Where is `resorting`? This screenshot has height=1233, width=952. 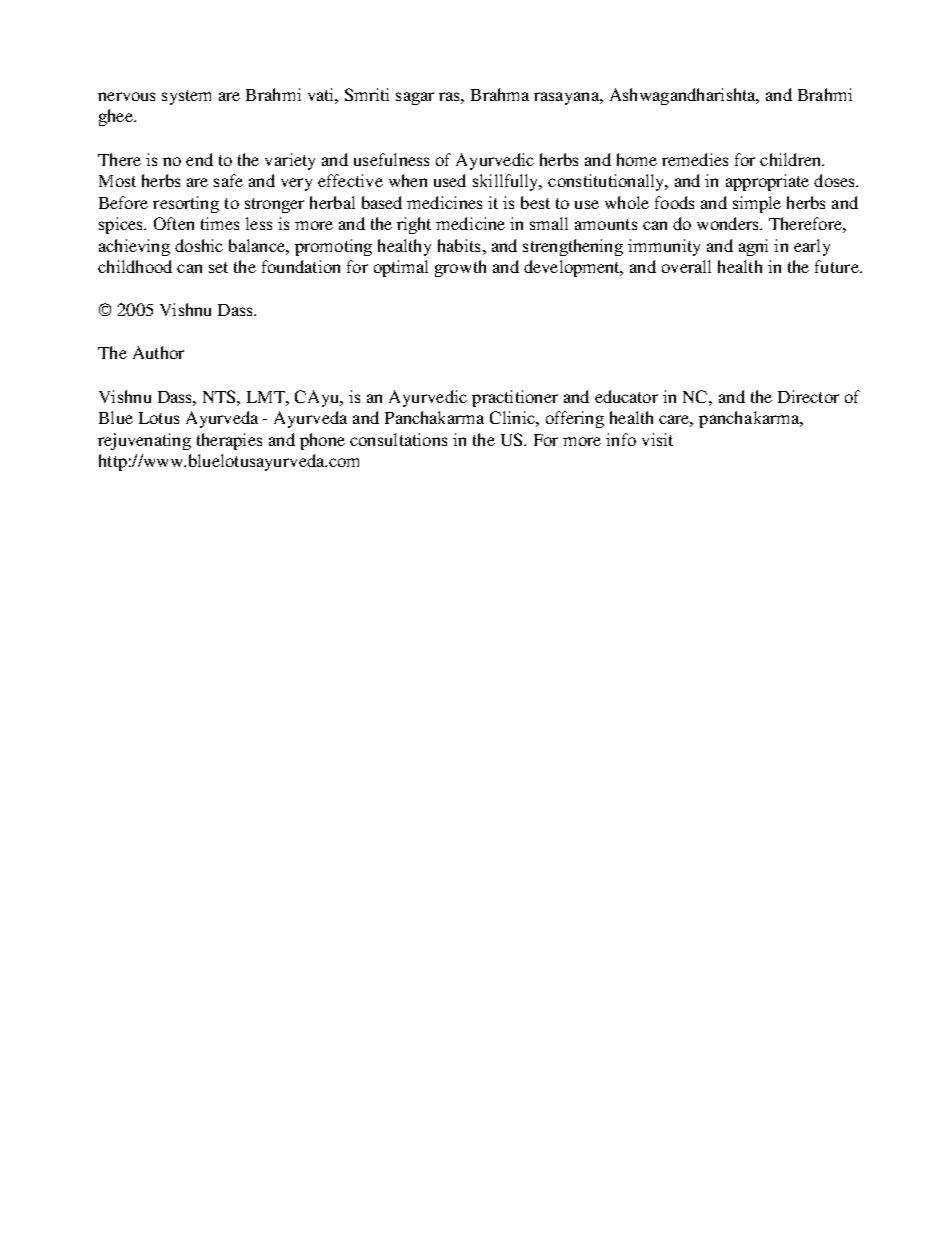
resorting is located at coordinates (186, 204).
